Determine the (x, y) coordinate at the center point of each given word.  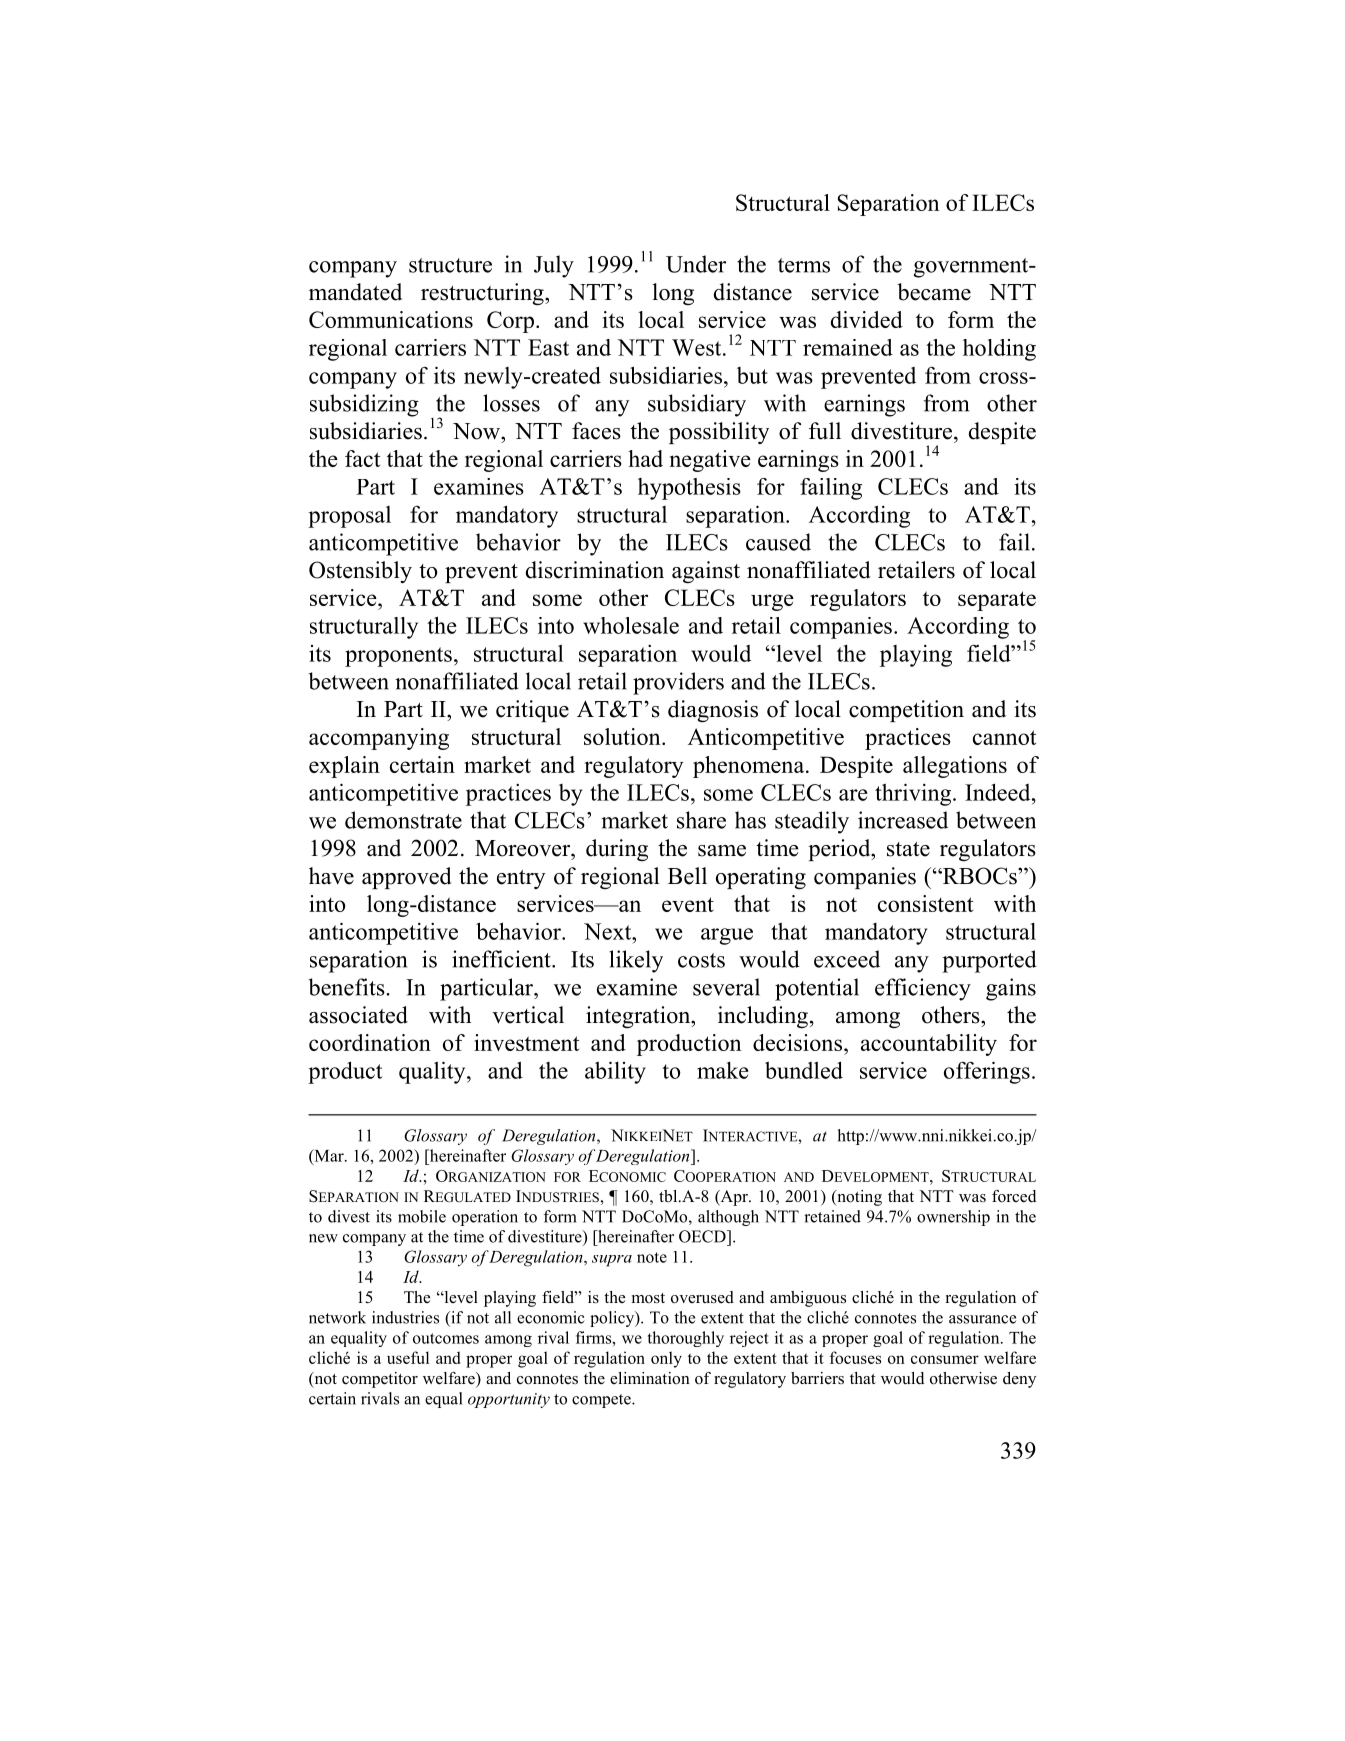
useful (408, 1357)
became (934, 292)
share (701, 820)
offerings (987, 1072)
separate (997, 601)
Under (696, 264)
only (666, 1359)
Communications (391, 319)
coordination (370, 1042)
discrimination (595, 570)
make (723, 1070)
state (908, 849)
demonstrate (403, 820)
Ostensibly (360, 572)
